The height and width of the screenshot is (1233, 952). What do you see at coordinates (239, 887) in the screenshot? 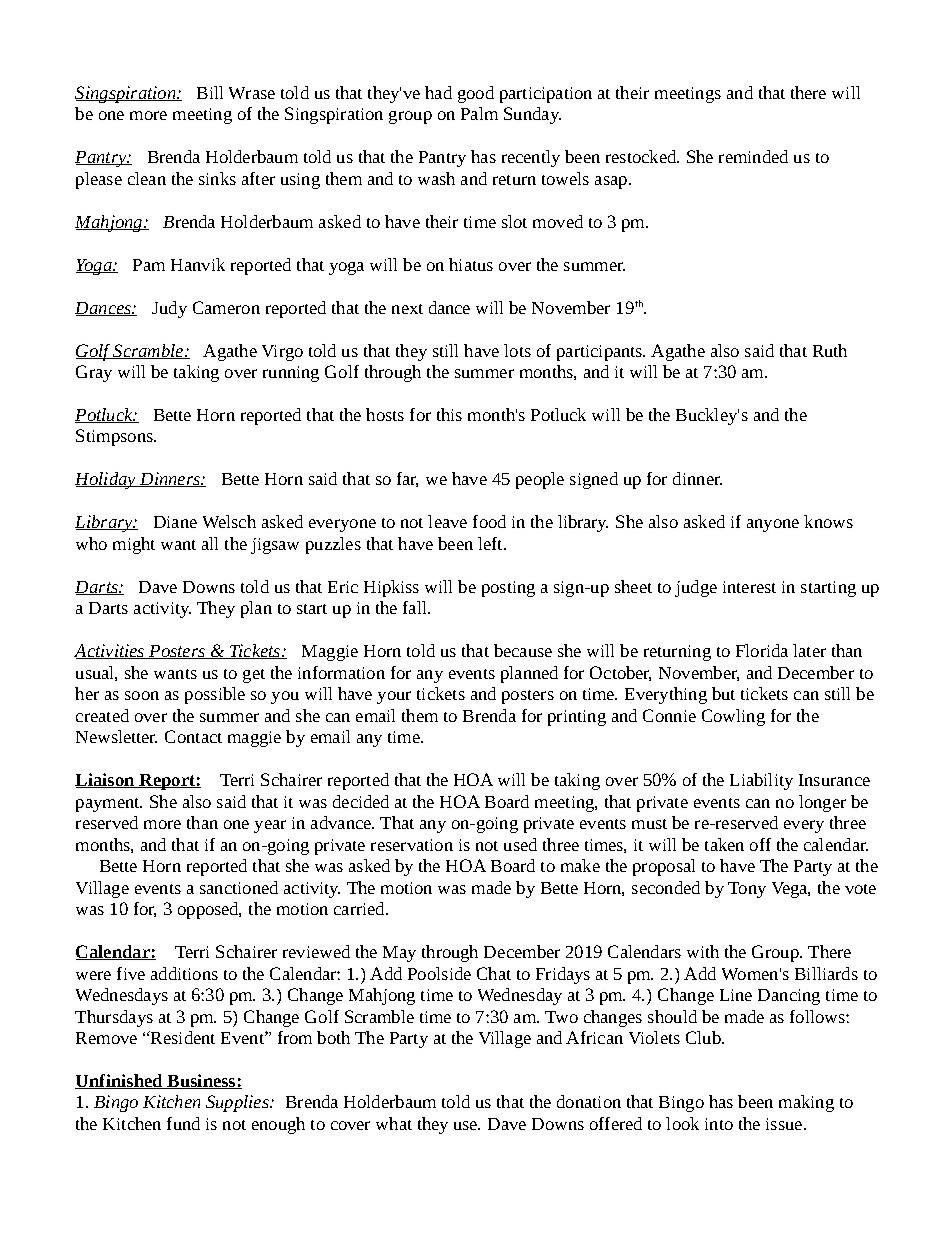
I see `sanctioned` at bounding box center [239, 887].
